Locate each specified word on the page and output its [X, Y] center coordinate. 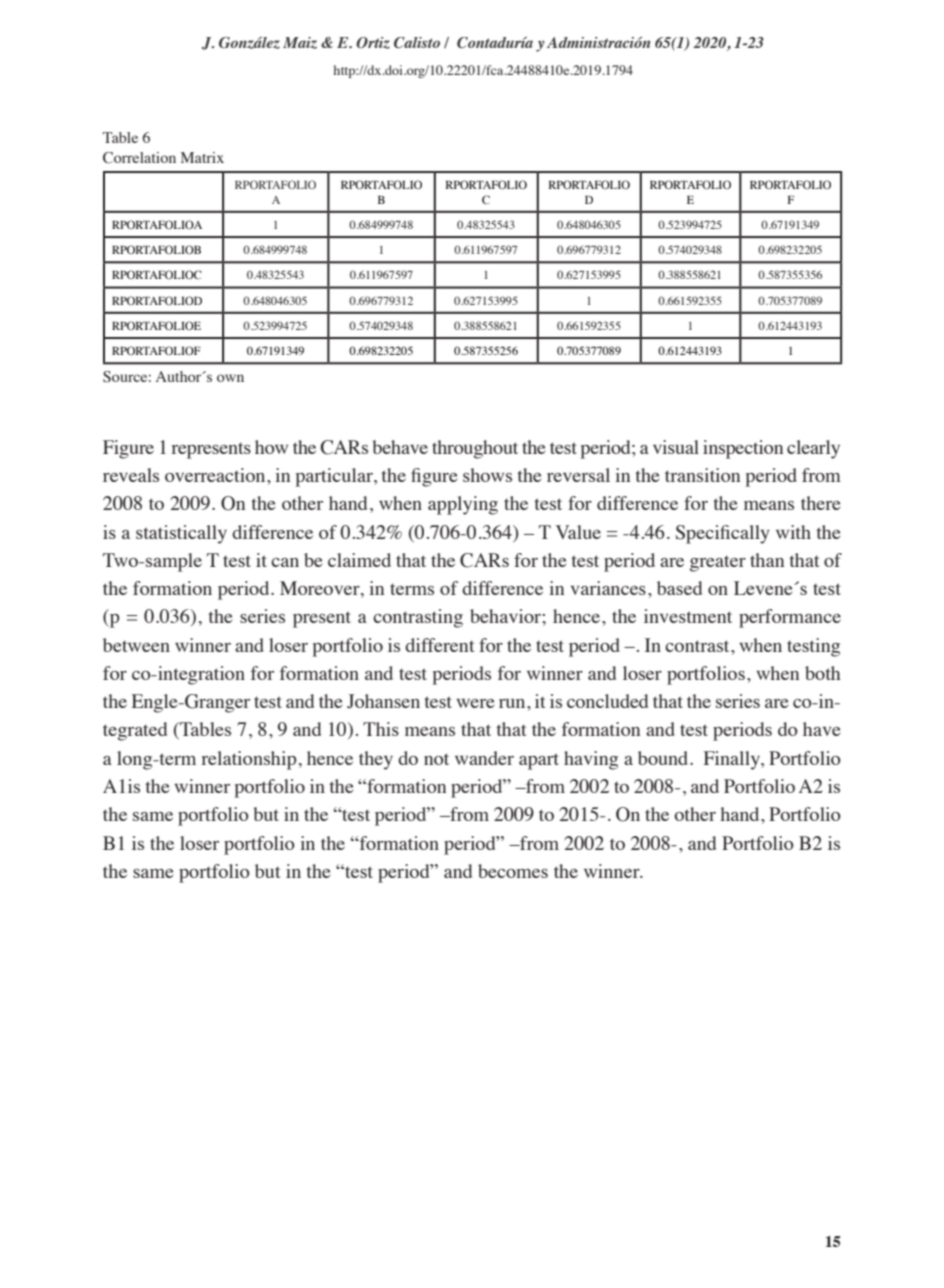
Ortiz [373, 43]
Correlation [139, 158]
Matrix [202, 157]
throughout [475, 449]
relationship [249, 760]
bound [664, 758]
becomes [513, 871]
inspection [743, 449]
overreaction [216, 475]
